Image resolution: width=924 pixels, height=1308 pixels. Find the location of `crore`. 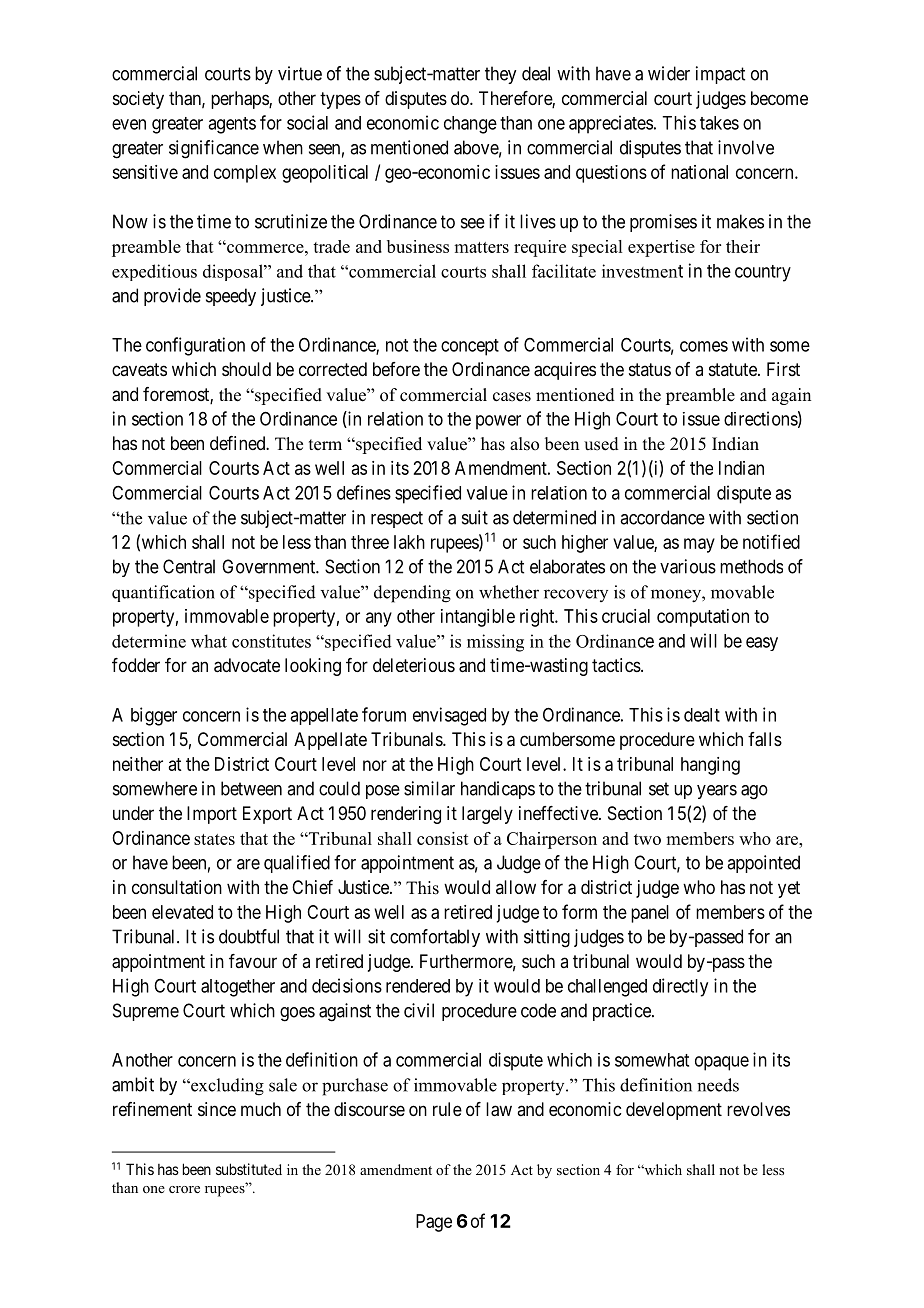

crore is located at coordinates (184, 1189).
